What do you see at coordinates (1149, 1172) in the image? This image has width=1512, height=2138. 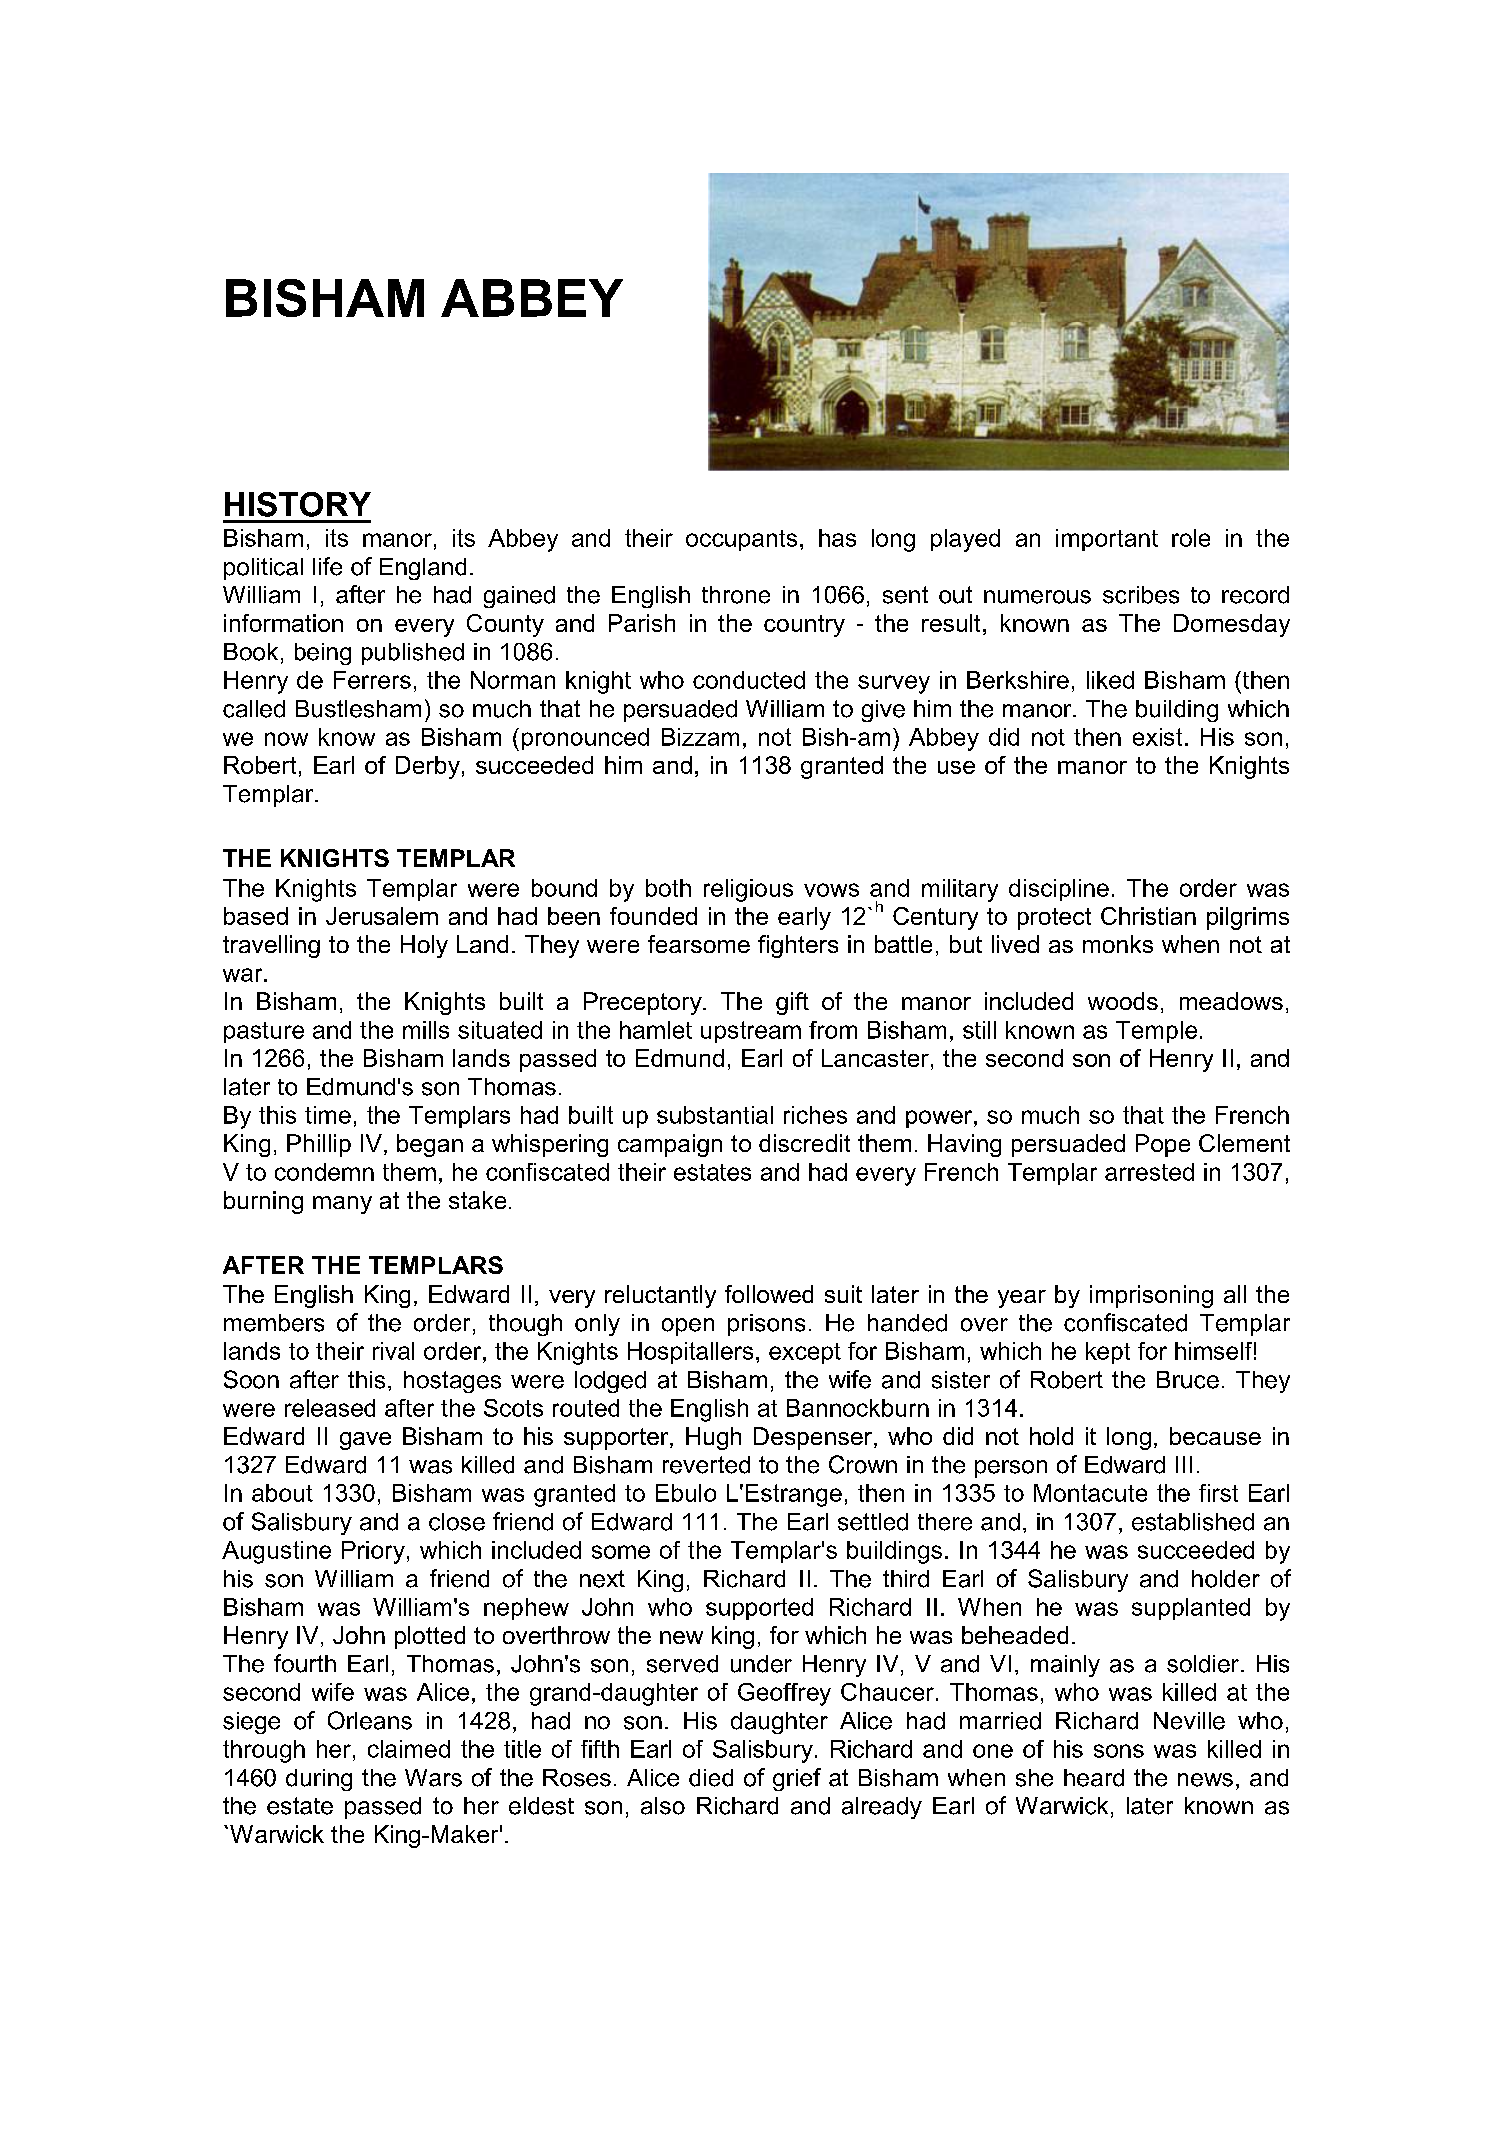 I see `arrested` at bounding box center [1149, 1172].
